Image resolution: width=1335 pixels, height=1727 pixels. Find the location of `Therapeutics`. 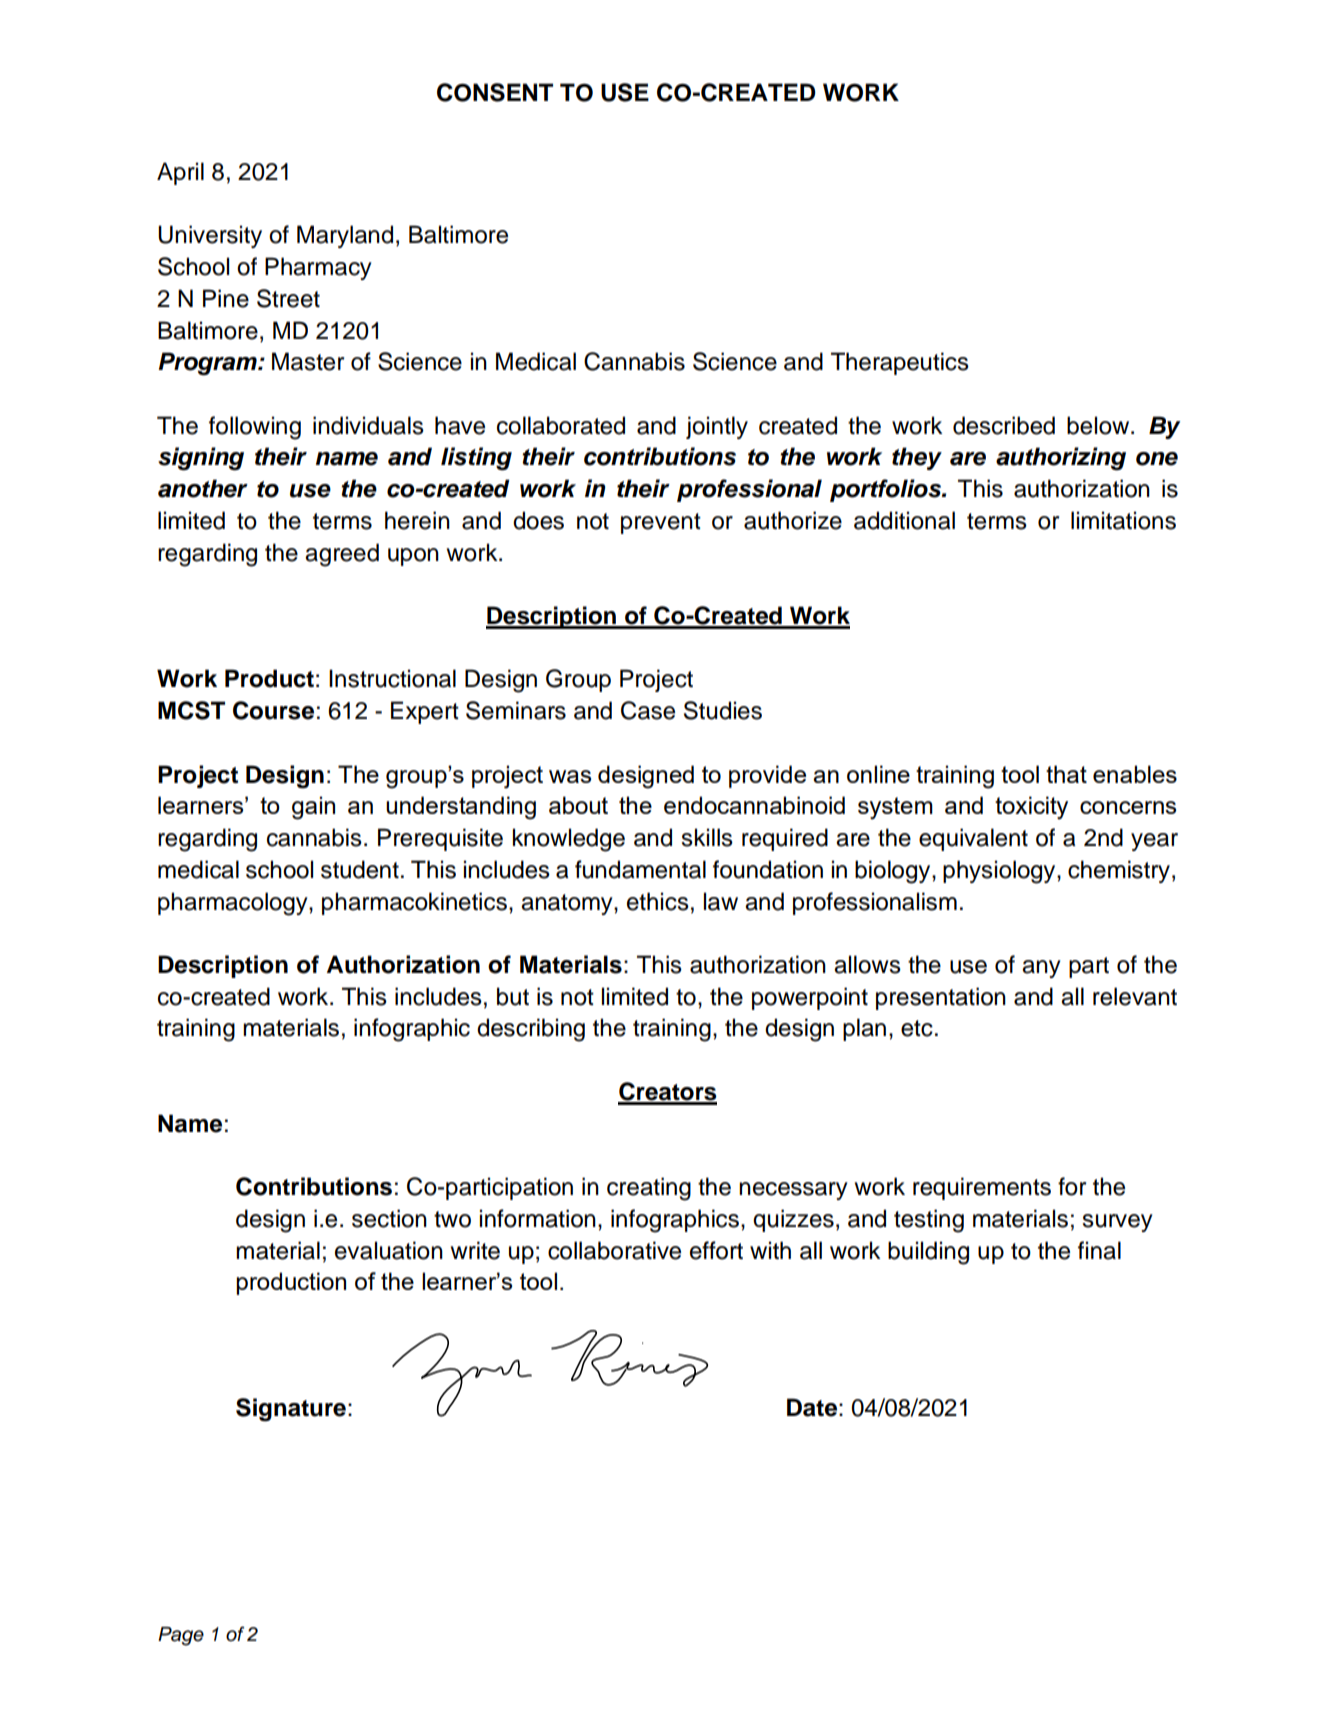

Therapeutics is located at coordinates (900, 363).
